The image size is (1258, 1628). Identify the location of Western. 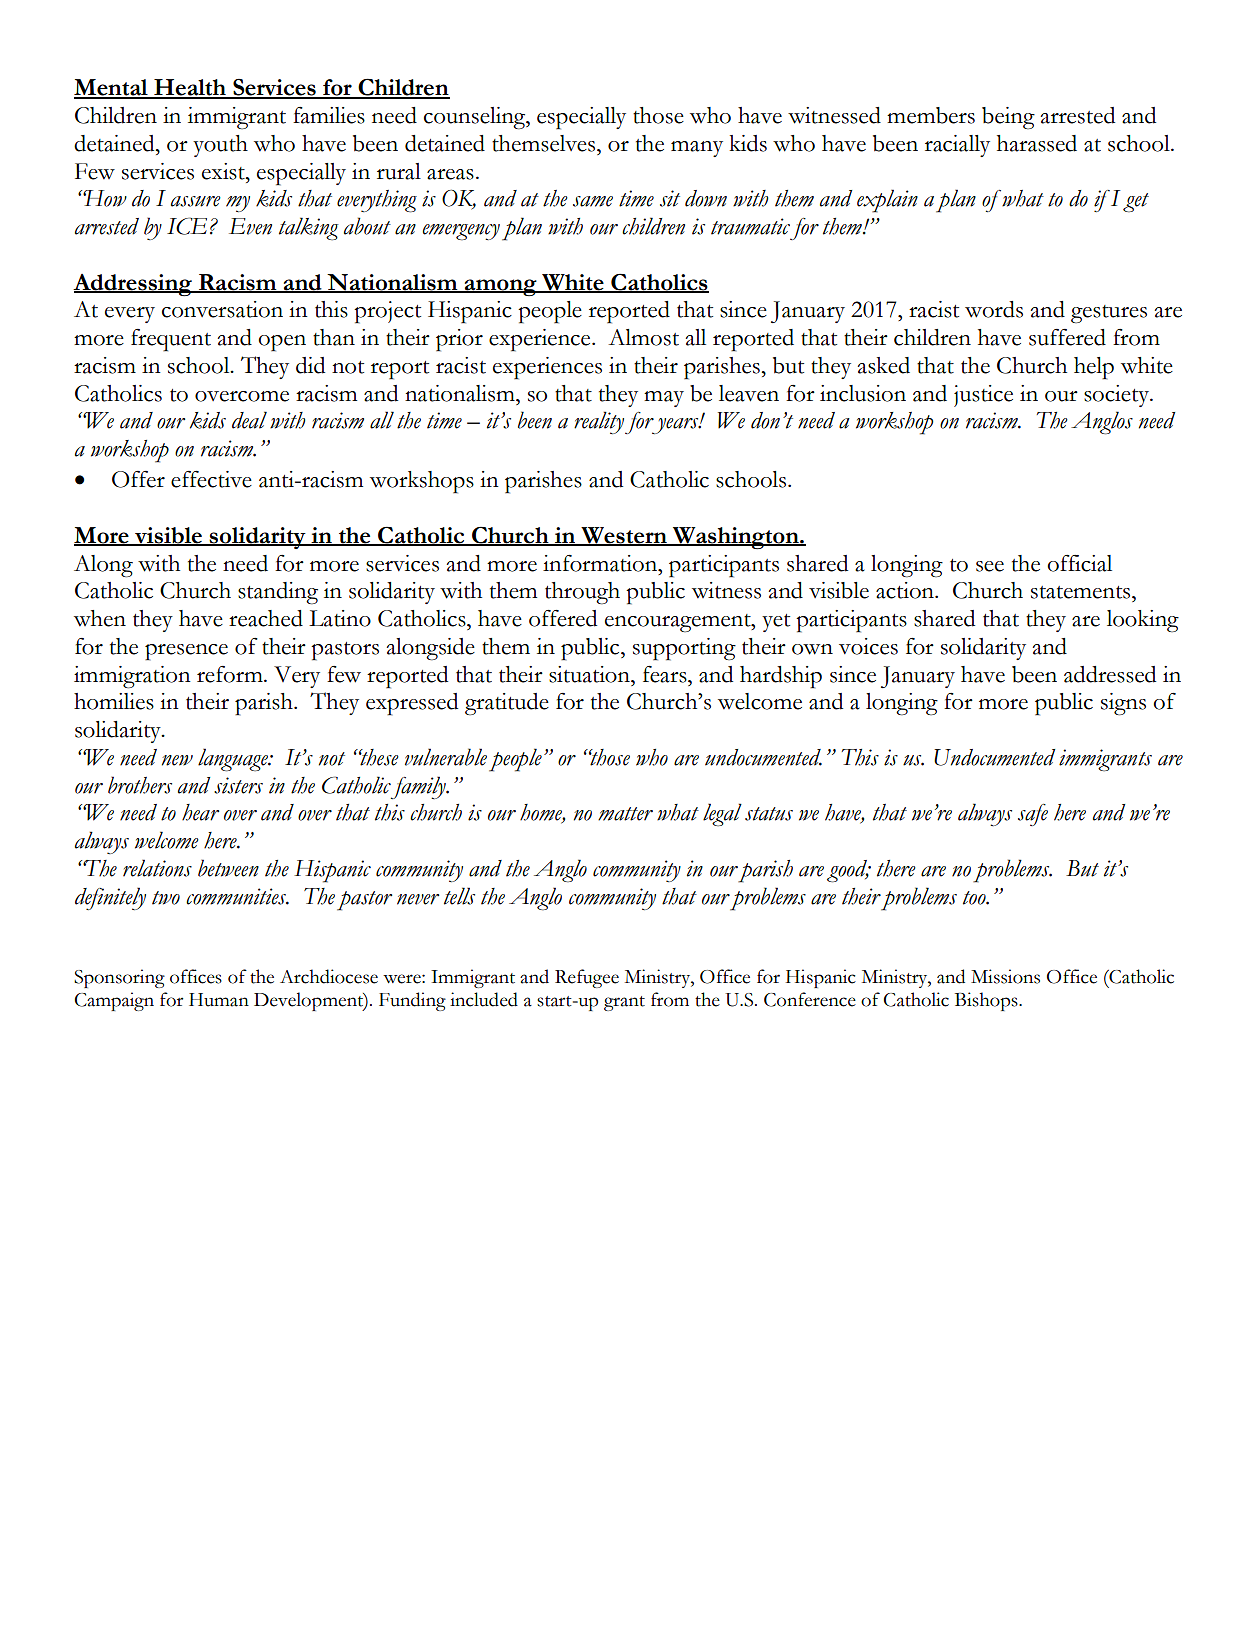
(624, 536).
